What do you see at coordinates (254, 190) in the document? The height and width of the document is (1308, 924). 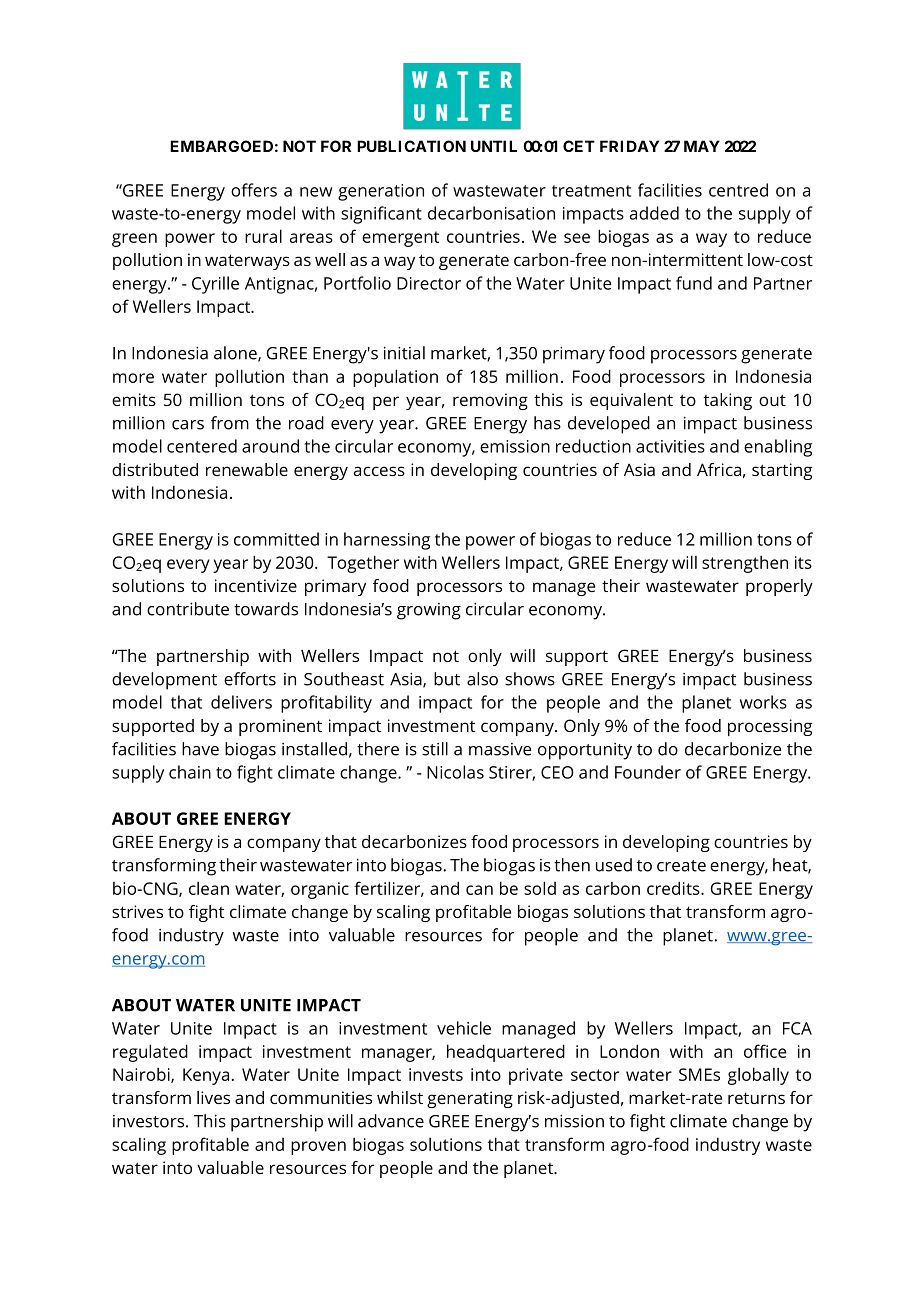 I see `offers` at bounding box center [254, 190].
